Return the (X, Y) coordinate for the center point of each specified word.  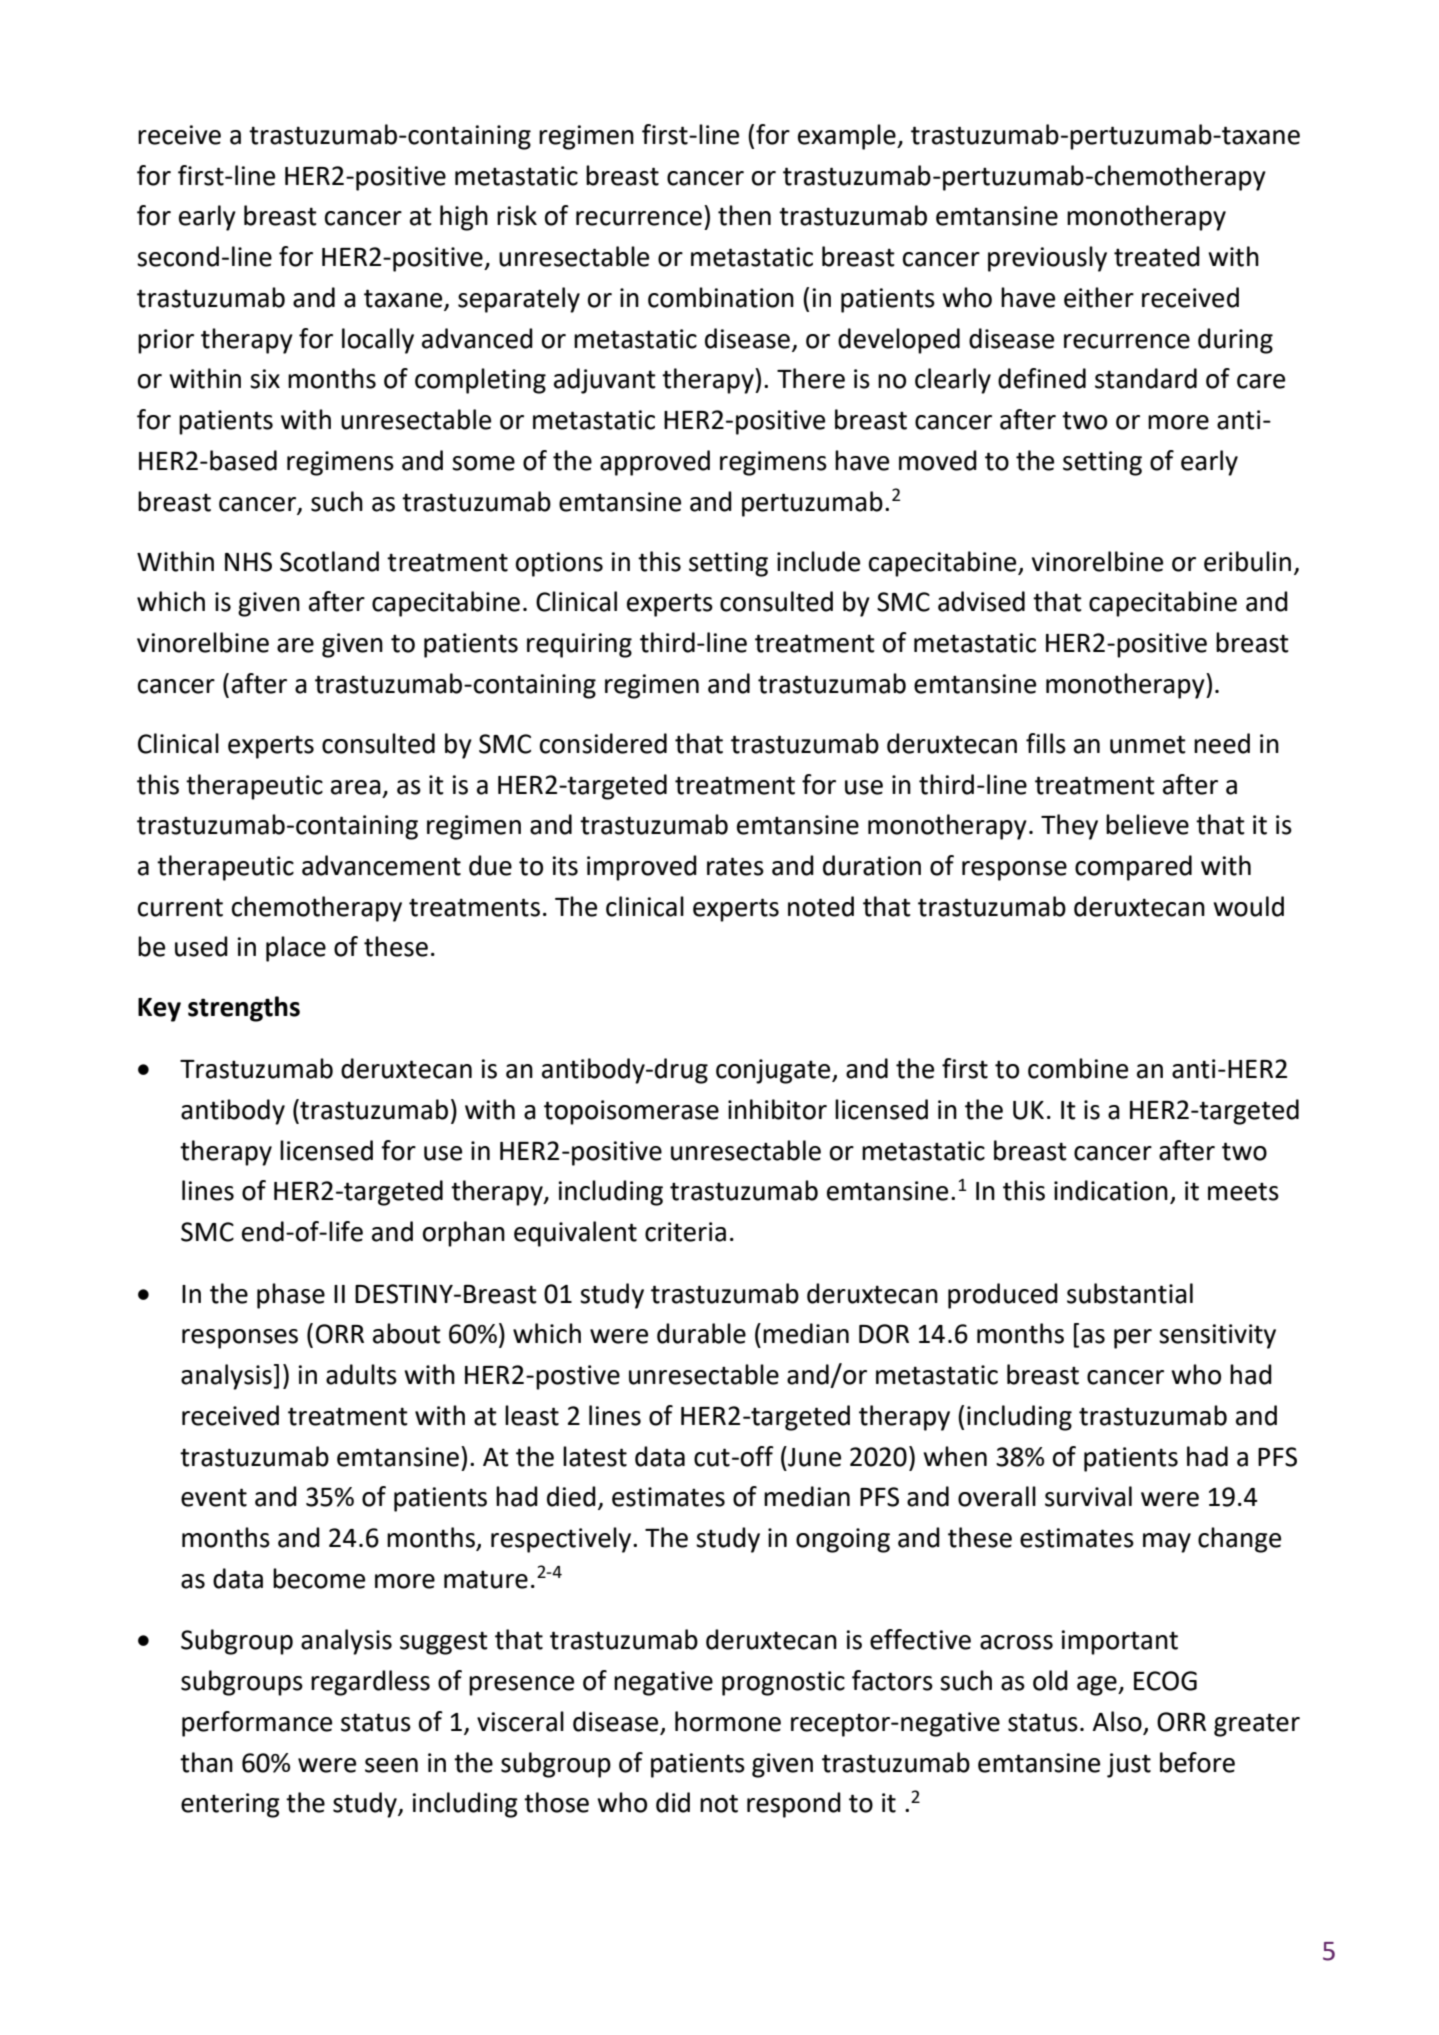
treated (1157, 256)
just (1129, 1765)
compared (1133, 868)
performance (257, 1724)
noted (821, 906)
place (296, 949)
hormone (728, 1721)
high (464, 218)
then (744, 215)
